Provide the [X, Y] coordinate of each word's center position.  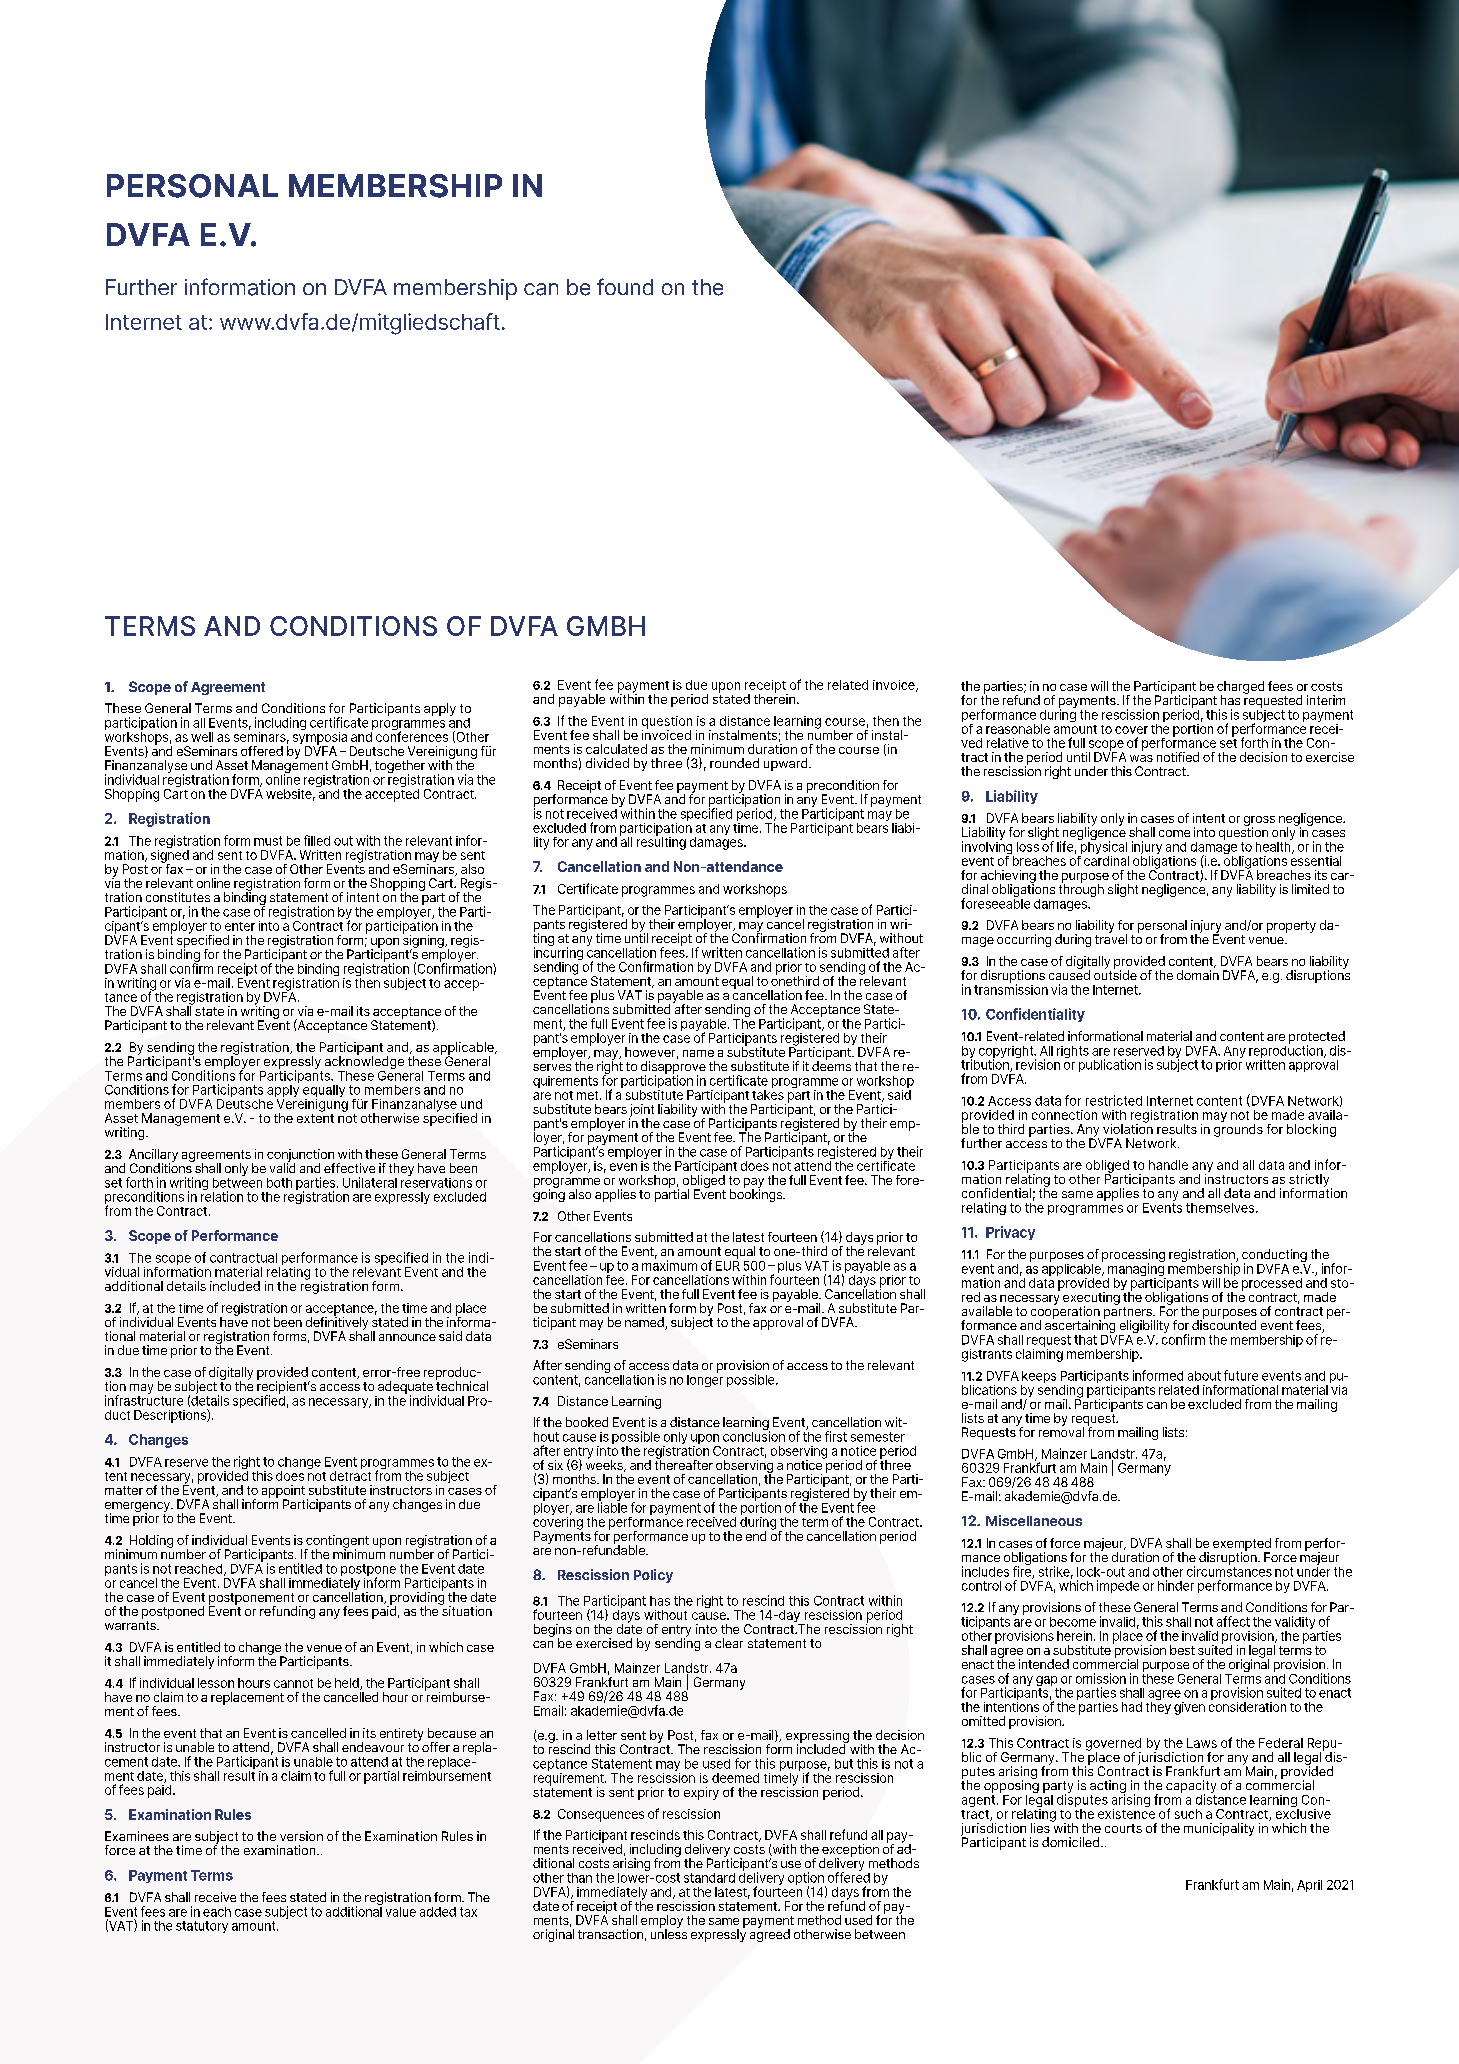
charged [1240, 688]
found [625, 286]
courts [1123, 1828]
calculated [616, 749]
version [301, 1836]
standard [709, 1878]
